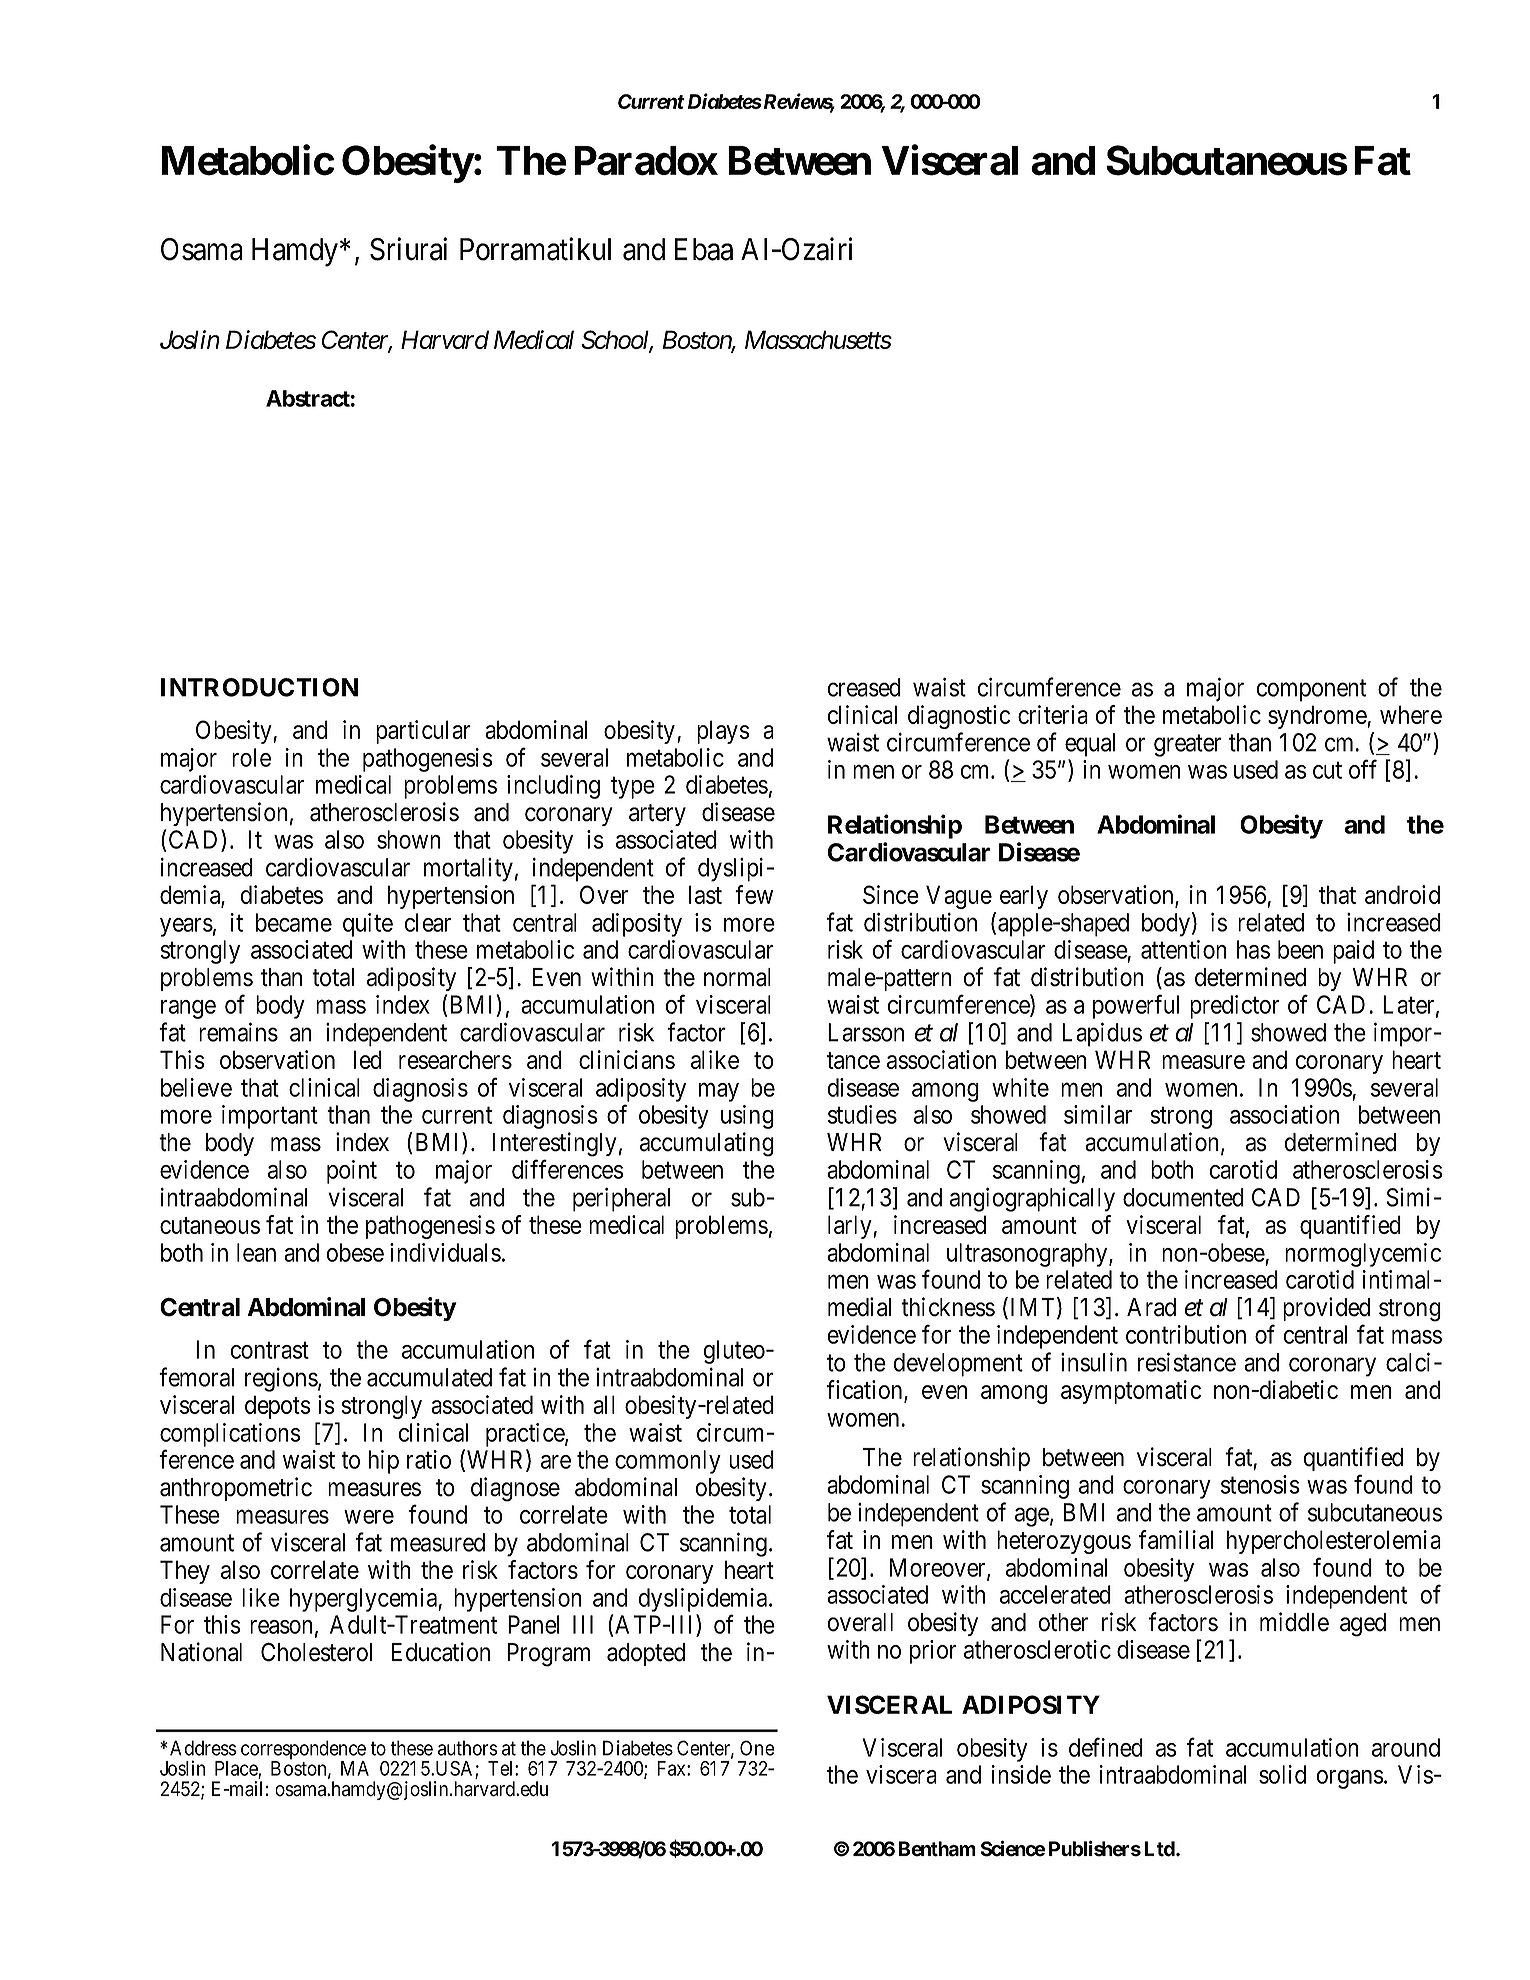 The width and height of the screenshot is (1530, 1980). I want to click on Place, so click(237, 1769).
